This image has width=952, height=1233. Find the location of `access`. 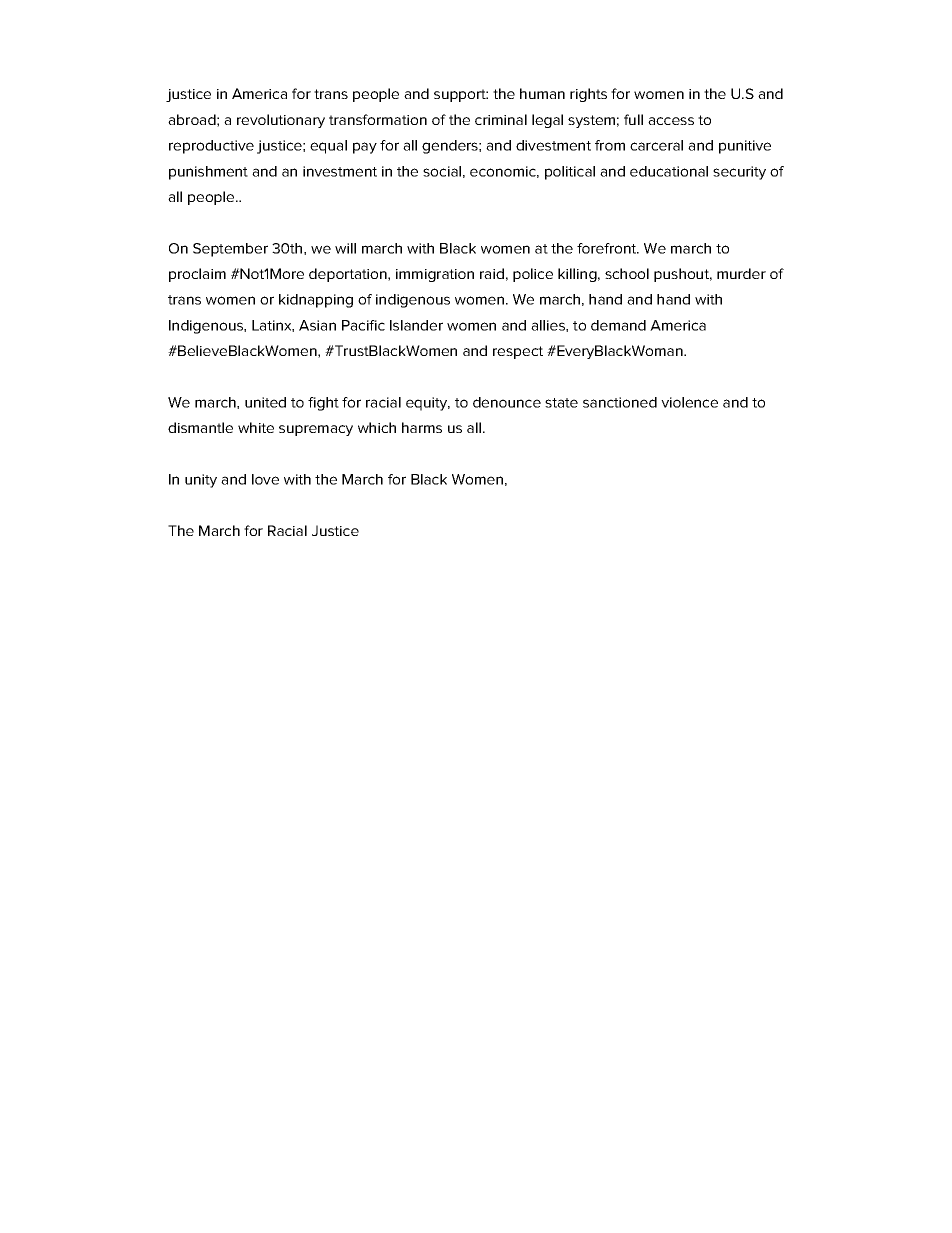

access is located at coordinates (671, 121).
